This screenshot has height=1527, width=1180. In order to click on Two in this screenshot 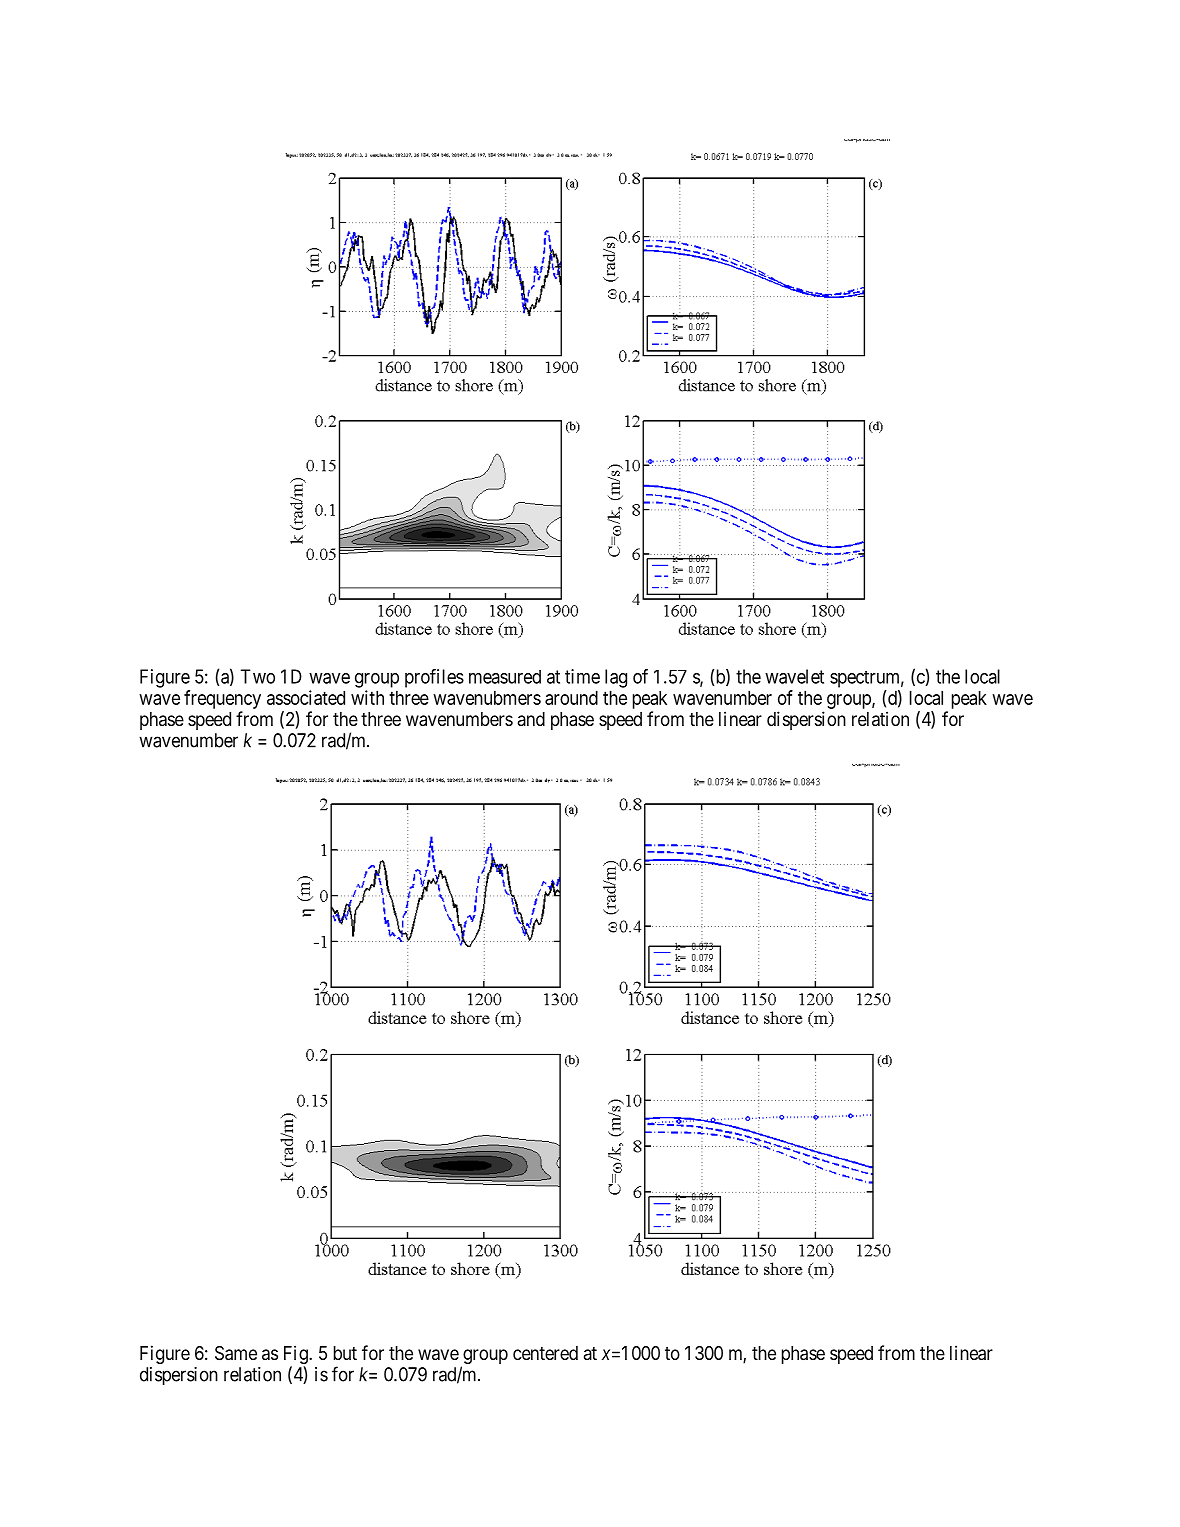, I will do `click(258, 676)`.
